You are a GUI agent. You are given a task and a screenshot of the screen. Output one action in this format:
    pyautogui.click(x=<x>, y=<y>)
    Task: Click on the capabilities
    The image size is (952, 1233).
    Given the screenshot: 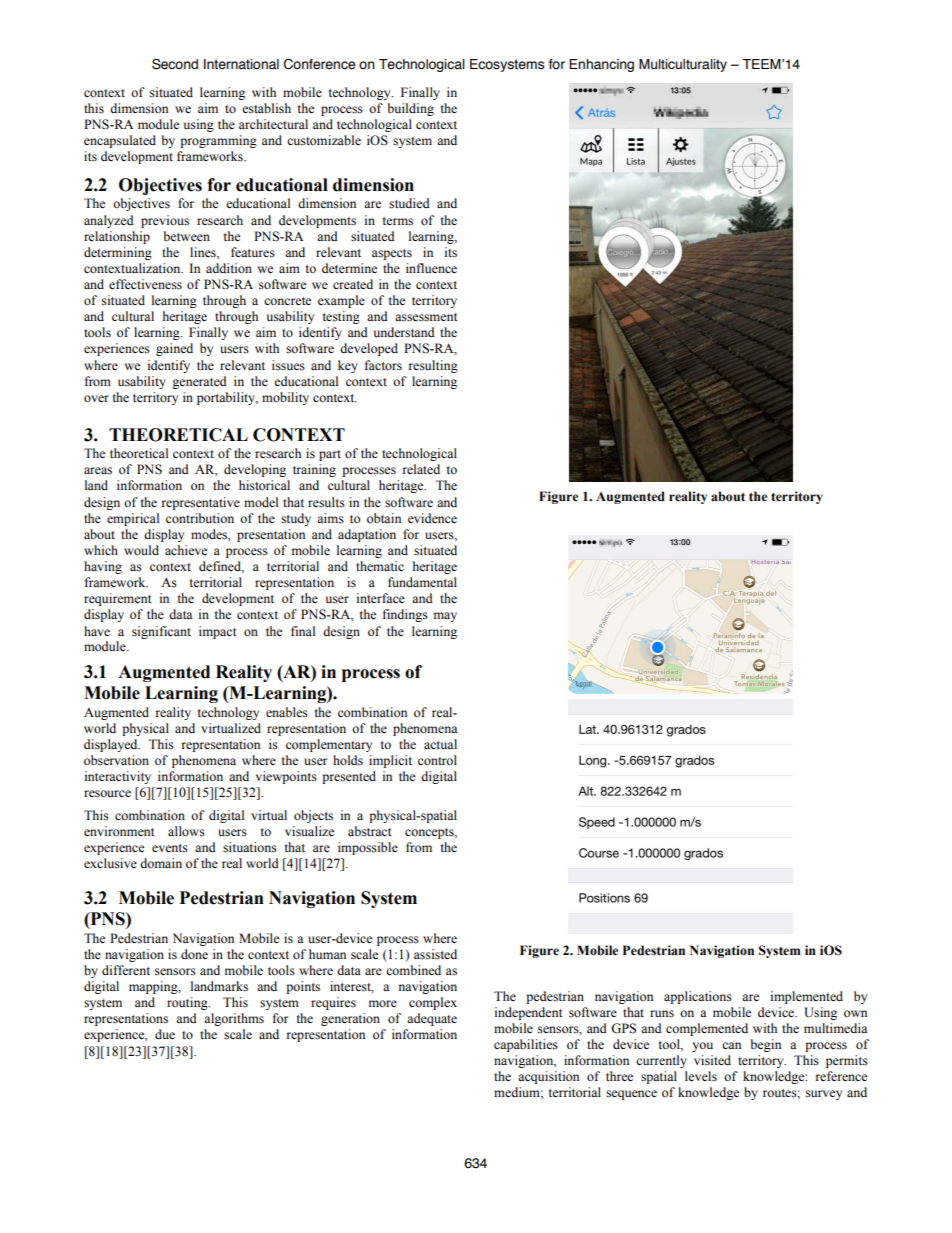 What is the action you would take?
    pyautogui.click(x=526, y=1045)
